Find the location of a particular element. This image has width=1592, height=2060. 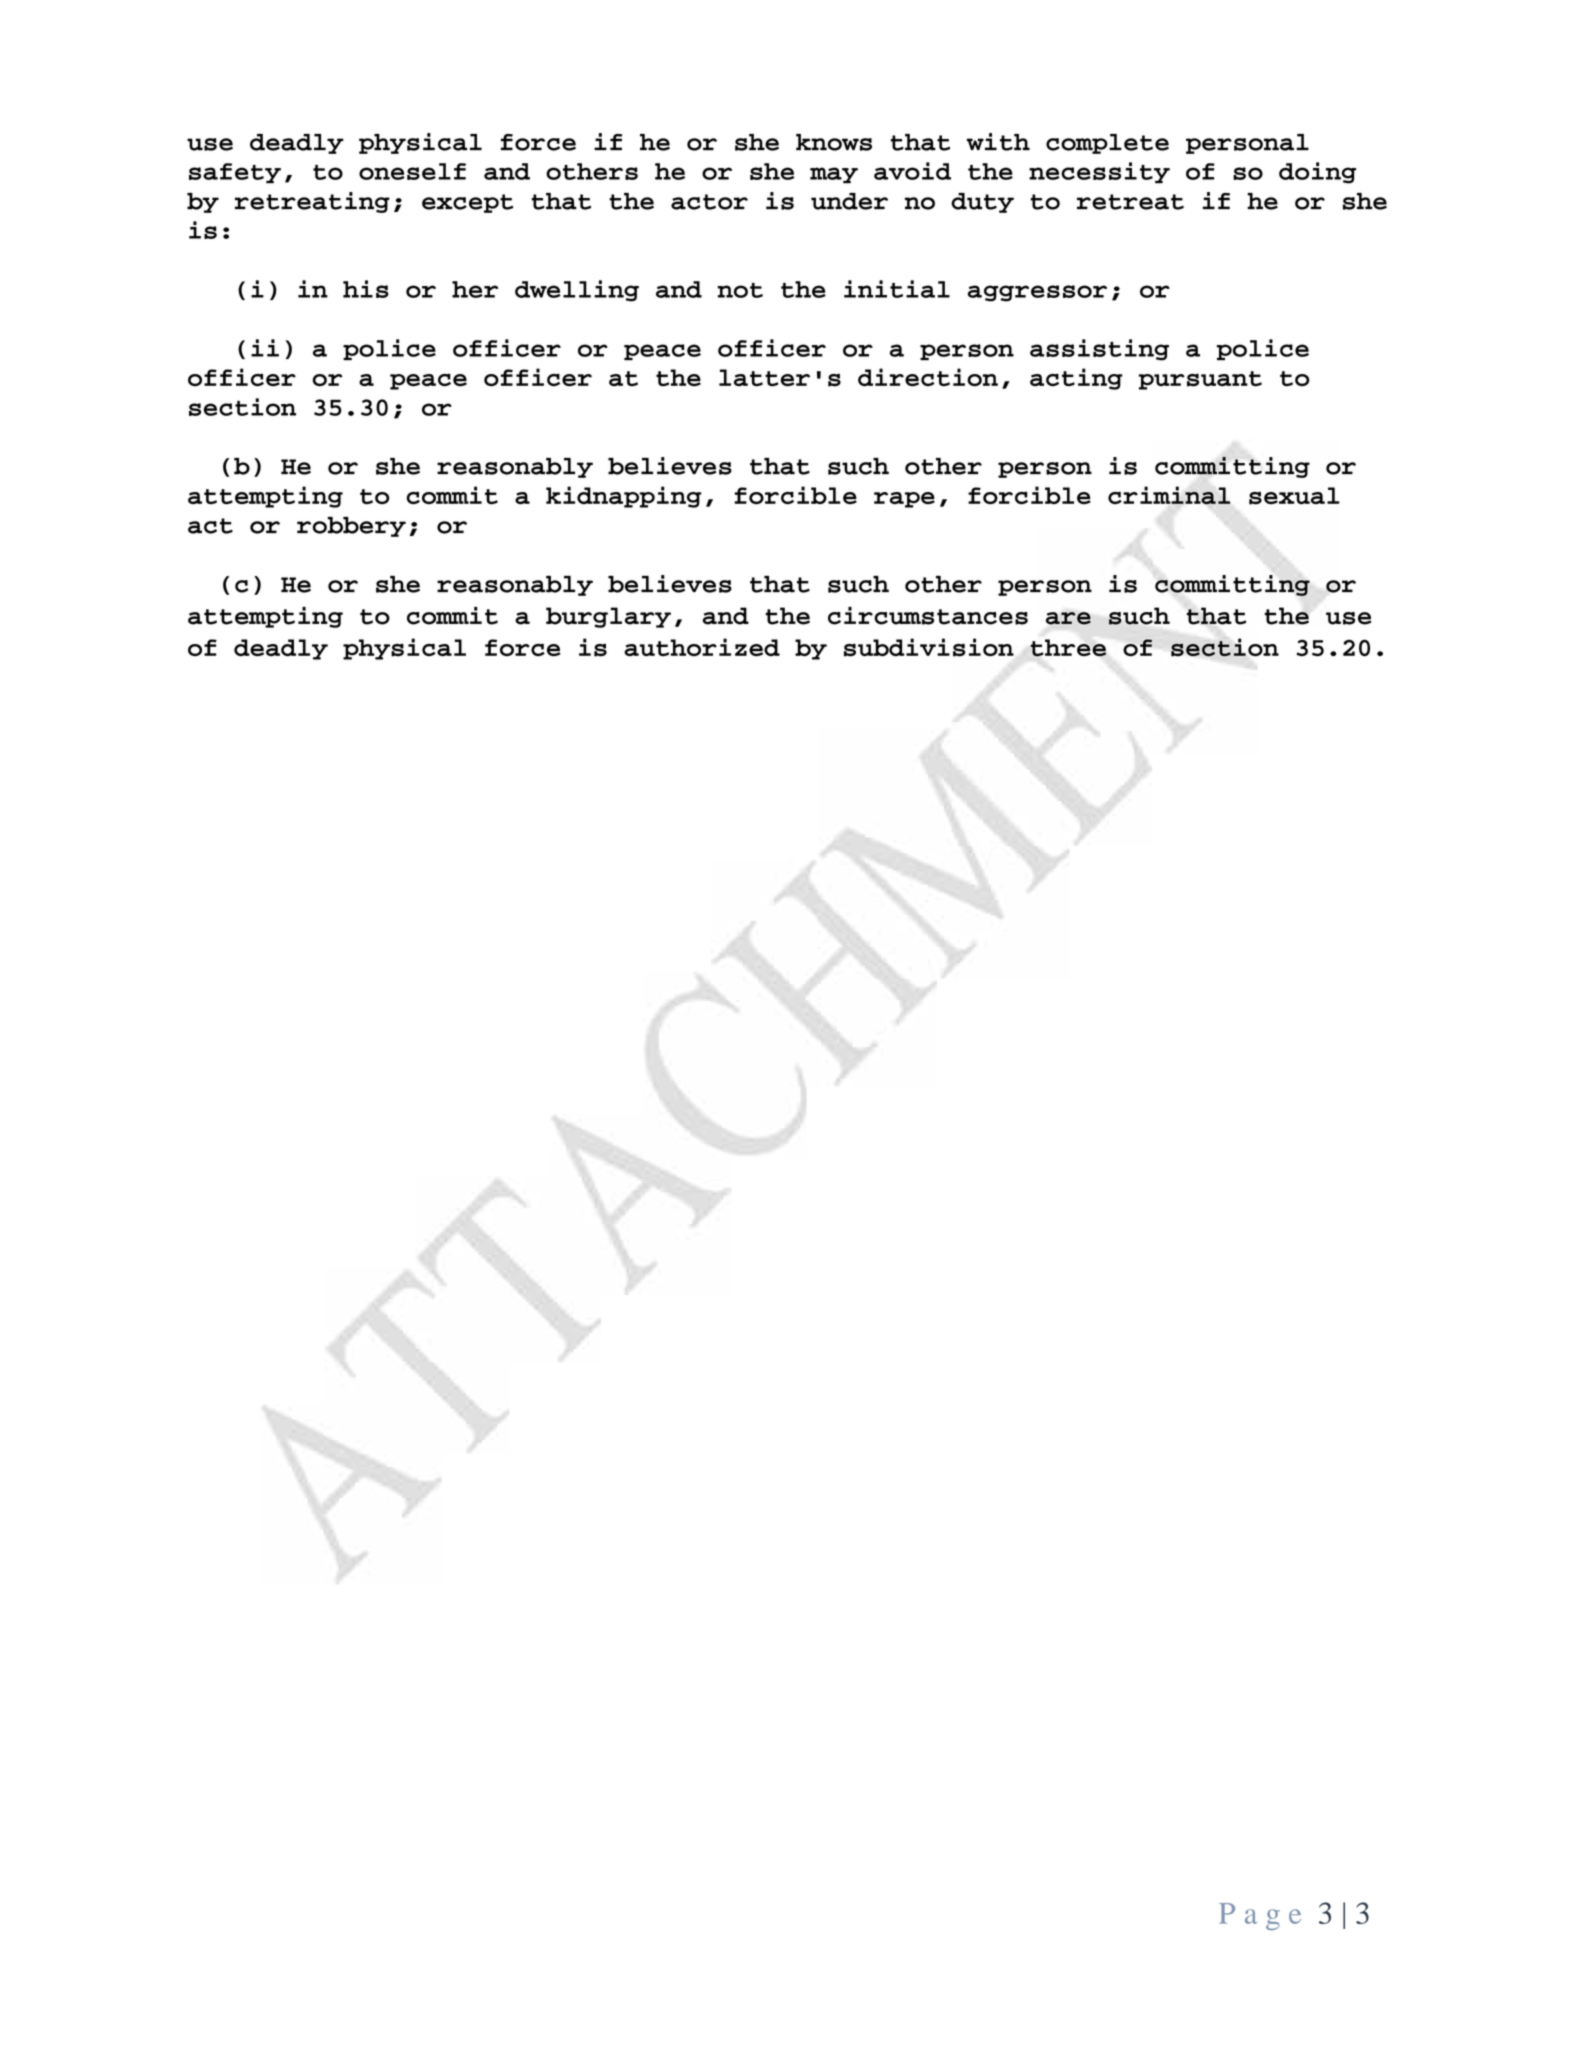

robbery is located at coordinates (351, 527).
